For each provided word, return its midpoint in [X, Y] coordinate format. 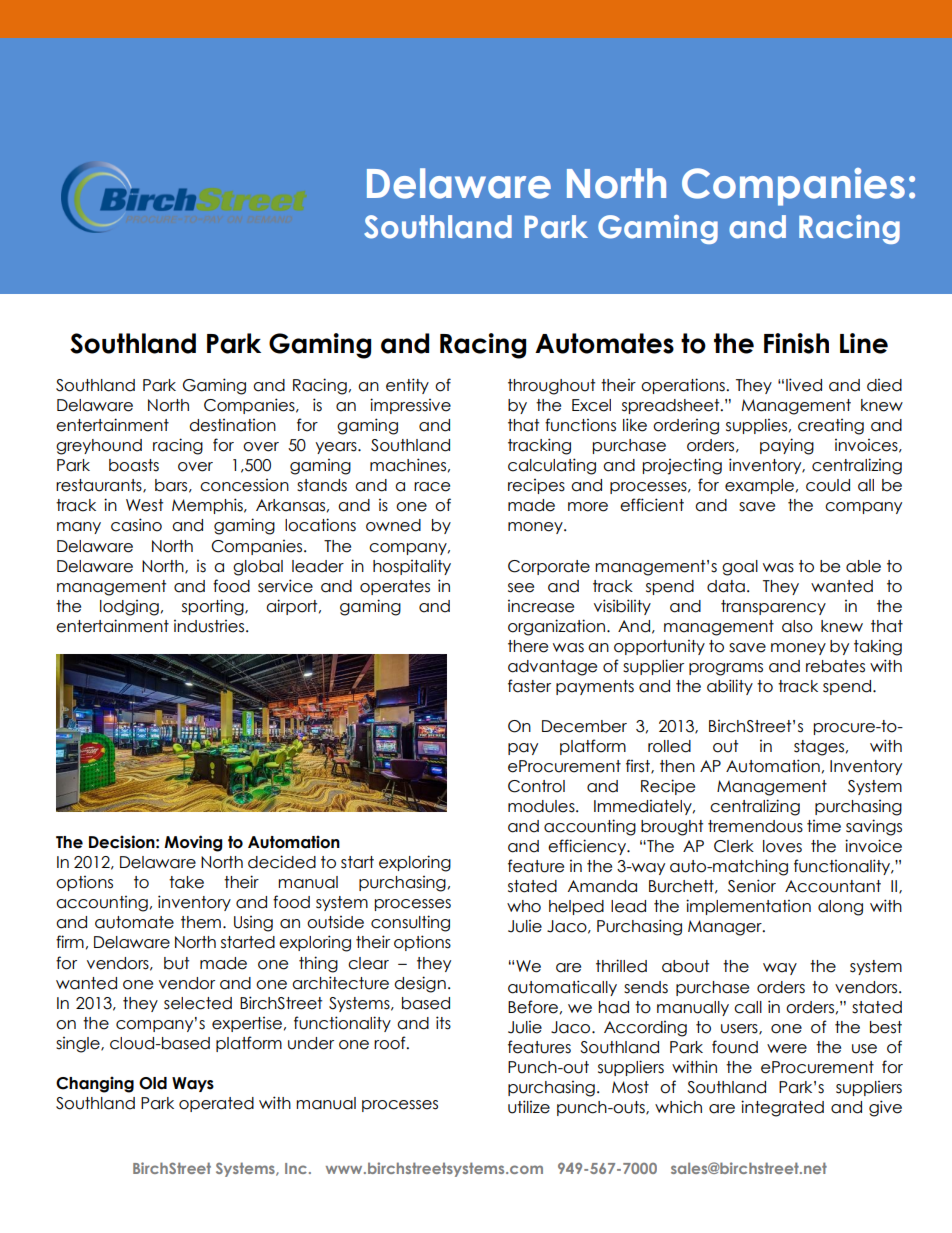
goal [740, 568]
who [524, 906]
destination [232, 425]
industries [210, 626]
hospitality [412, 567]
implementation [748, 907]
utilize [529, 1107]
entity [407, 386]
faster [529, 686]
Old [153, 1083]
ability [730, 687]
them [201, 922]
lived [804, 385]
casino [136, 525]
